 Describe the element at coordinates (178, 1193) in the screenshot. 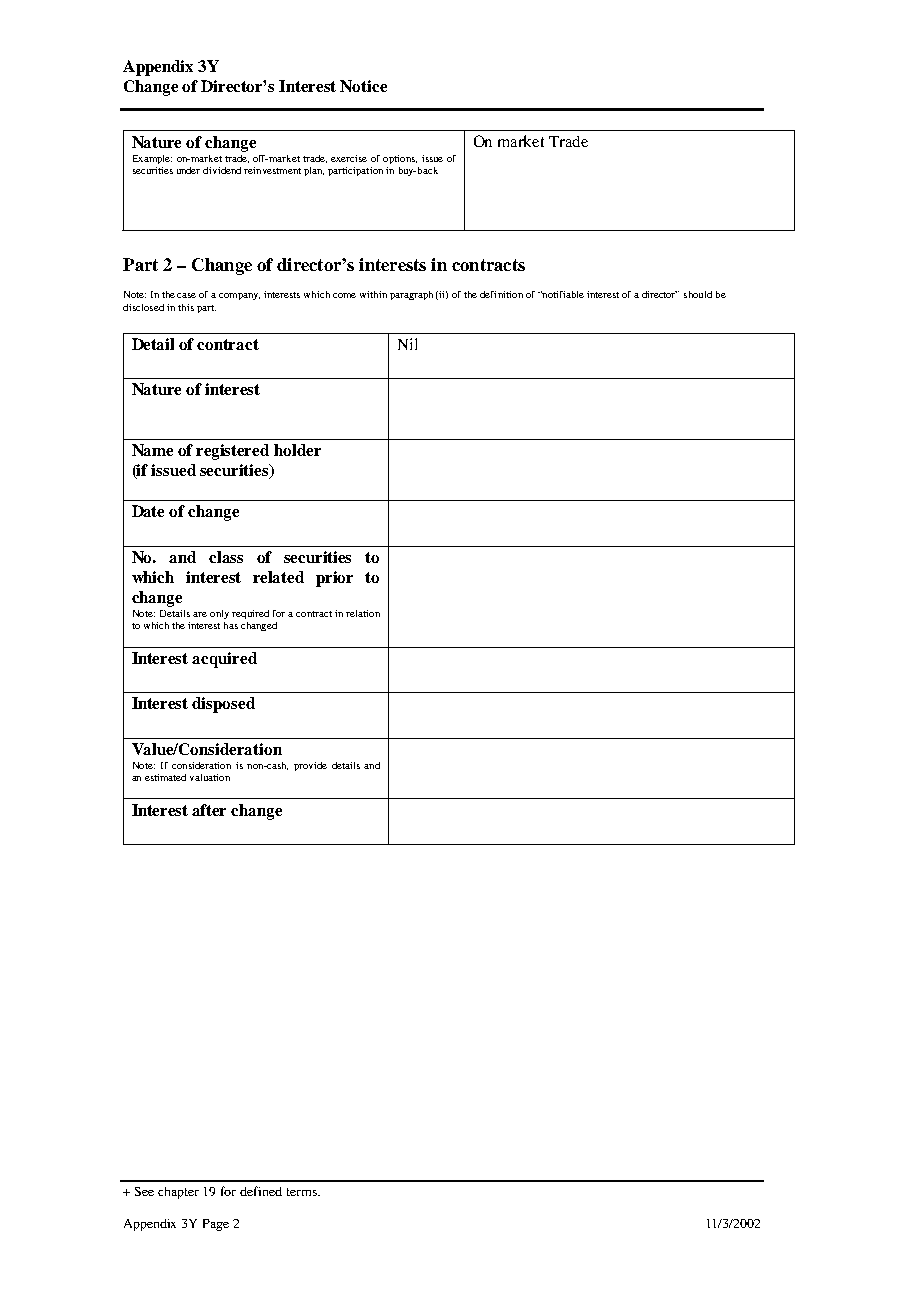

I see `chapter` at that location.
